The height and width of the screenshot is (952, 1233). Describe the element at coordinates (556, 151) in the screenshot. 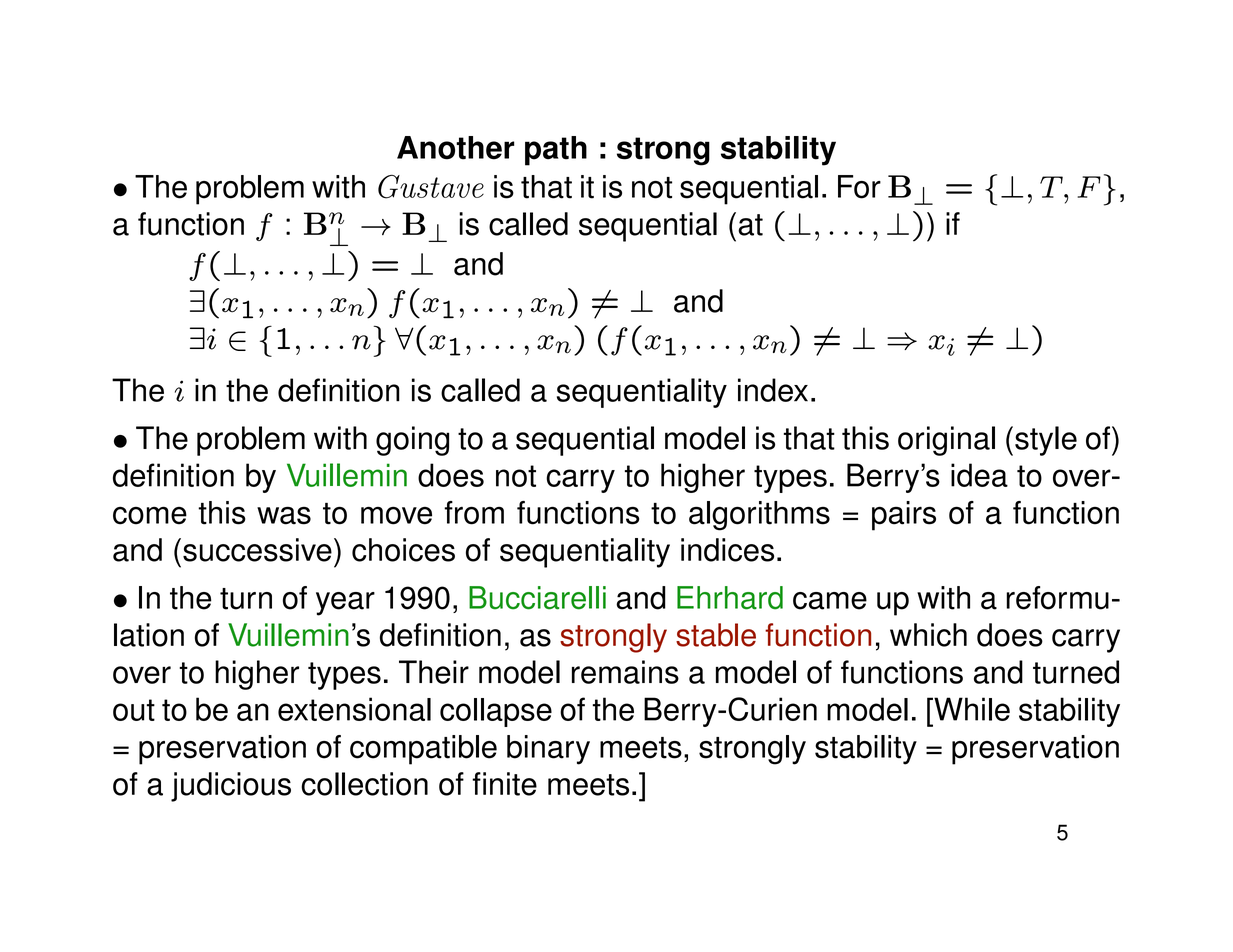

I see `path` at that location.
